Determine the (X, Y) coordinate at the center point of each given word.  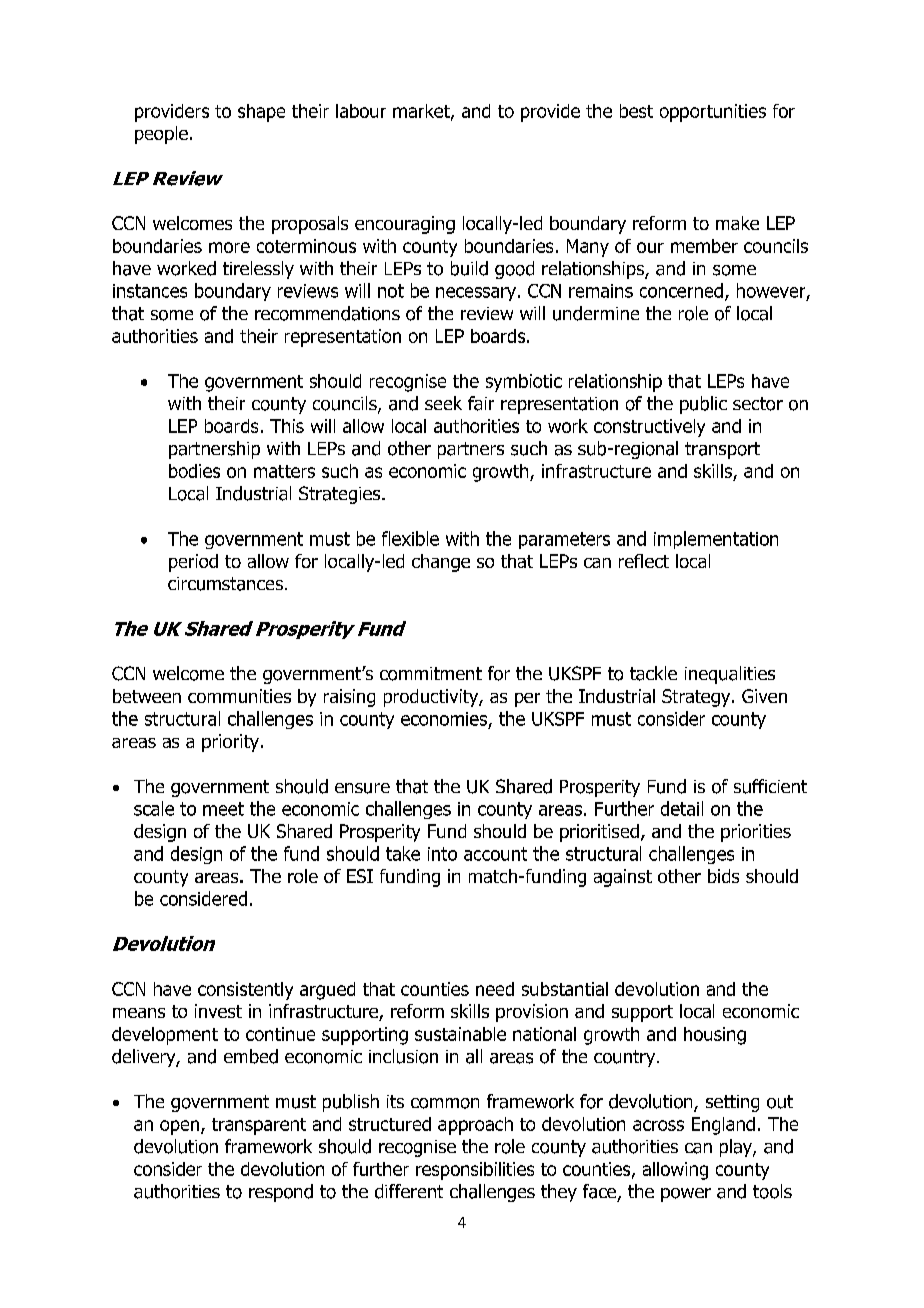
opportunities (713, 113)
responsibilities (475, 1171)
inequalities (730, 675)
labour (361, 111)
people (161, 135)
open (179, 1127)
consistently (245, 991)
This (287, 426)
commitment (431, 674)
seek (443, 403)
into (442, 854)
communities (239, 696)
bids (723, 876)
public (703, 405)
